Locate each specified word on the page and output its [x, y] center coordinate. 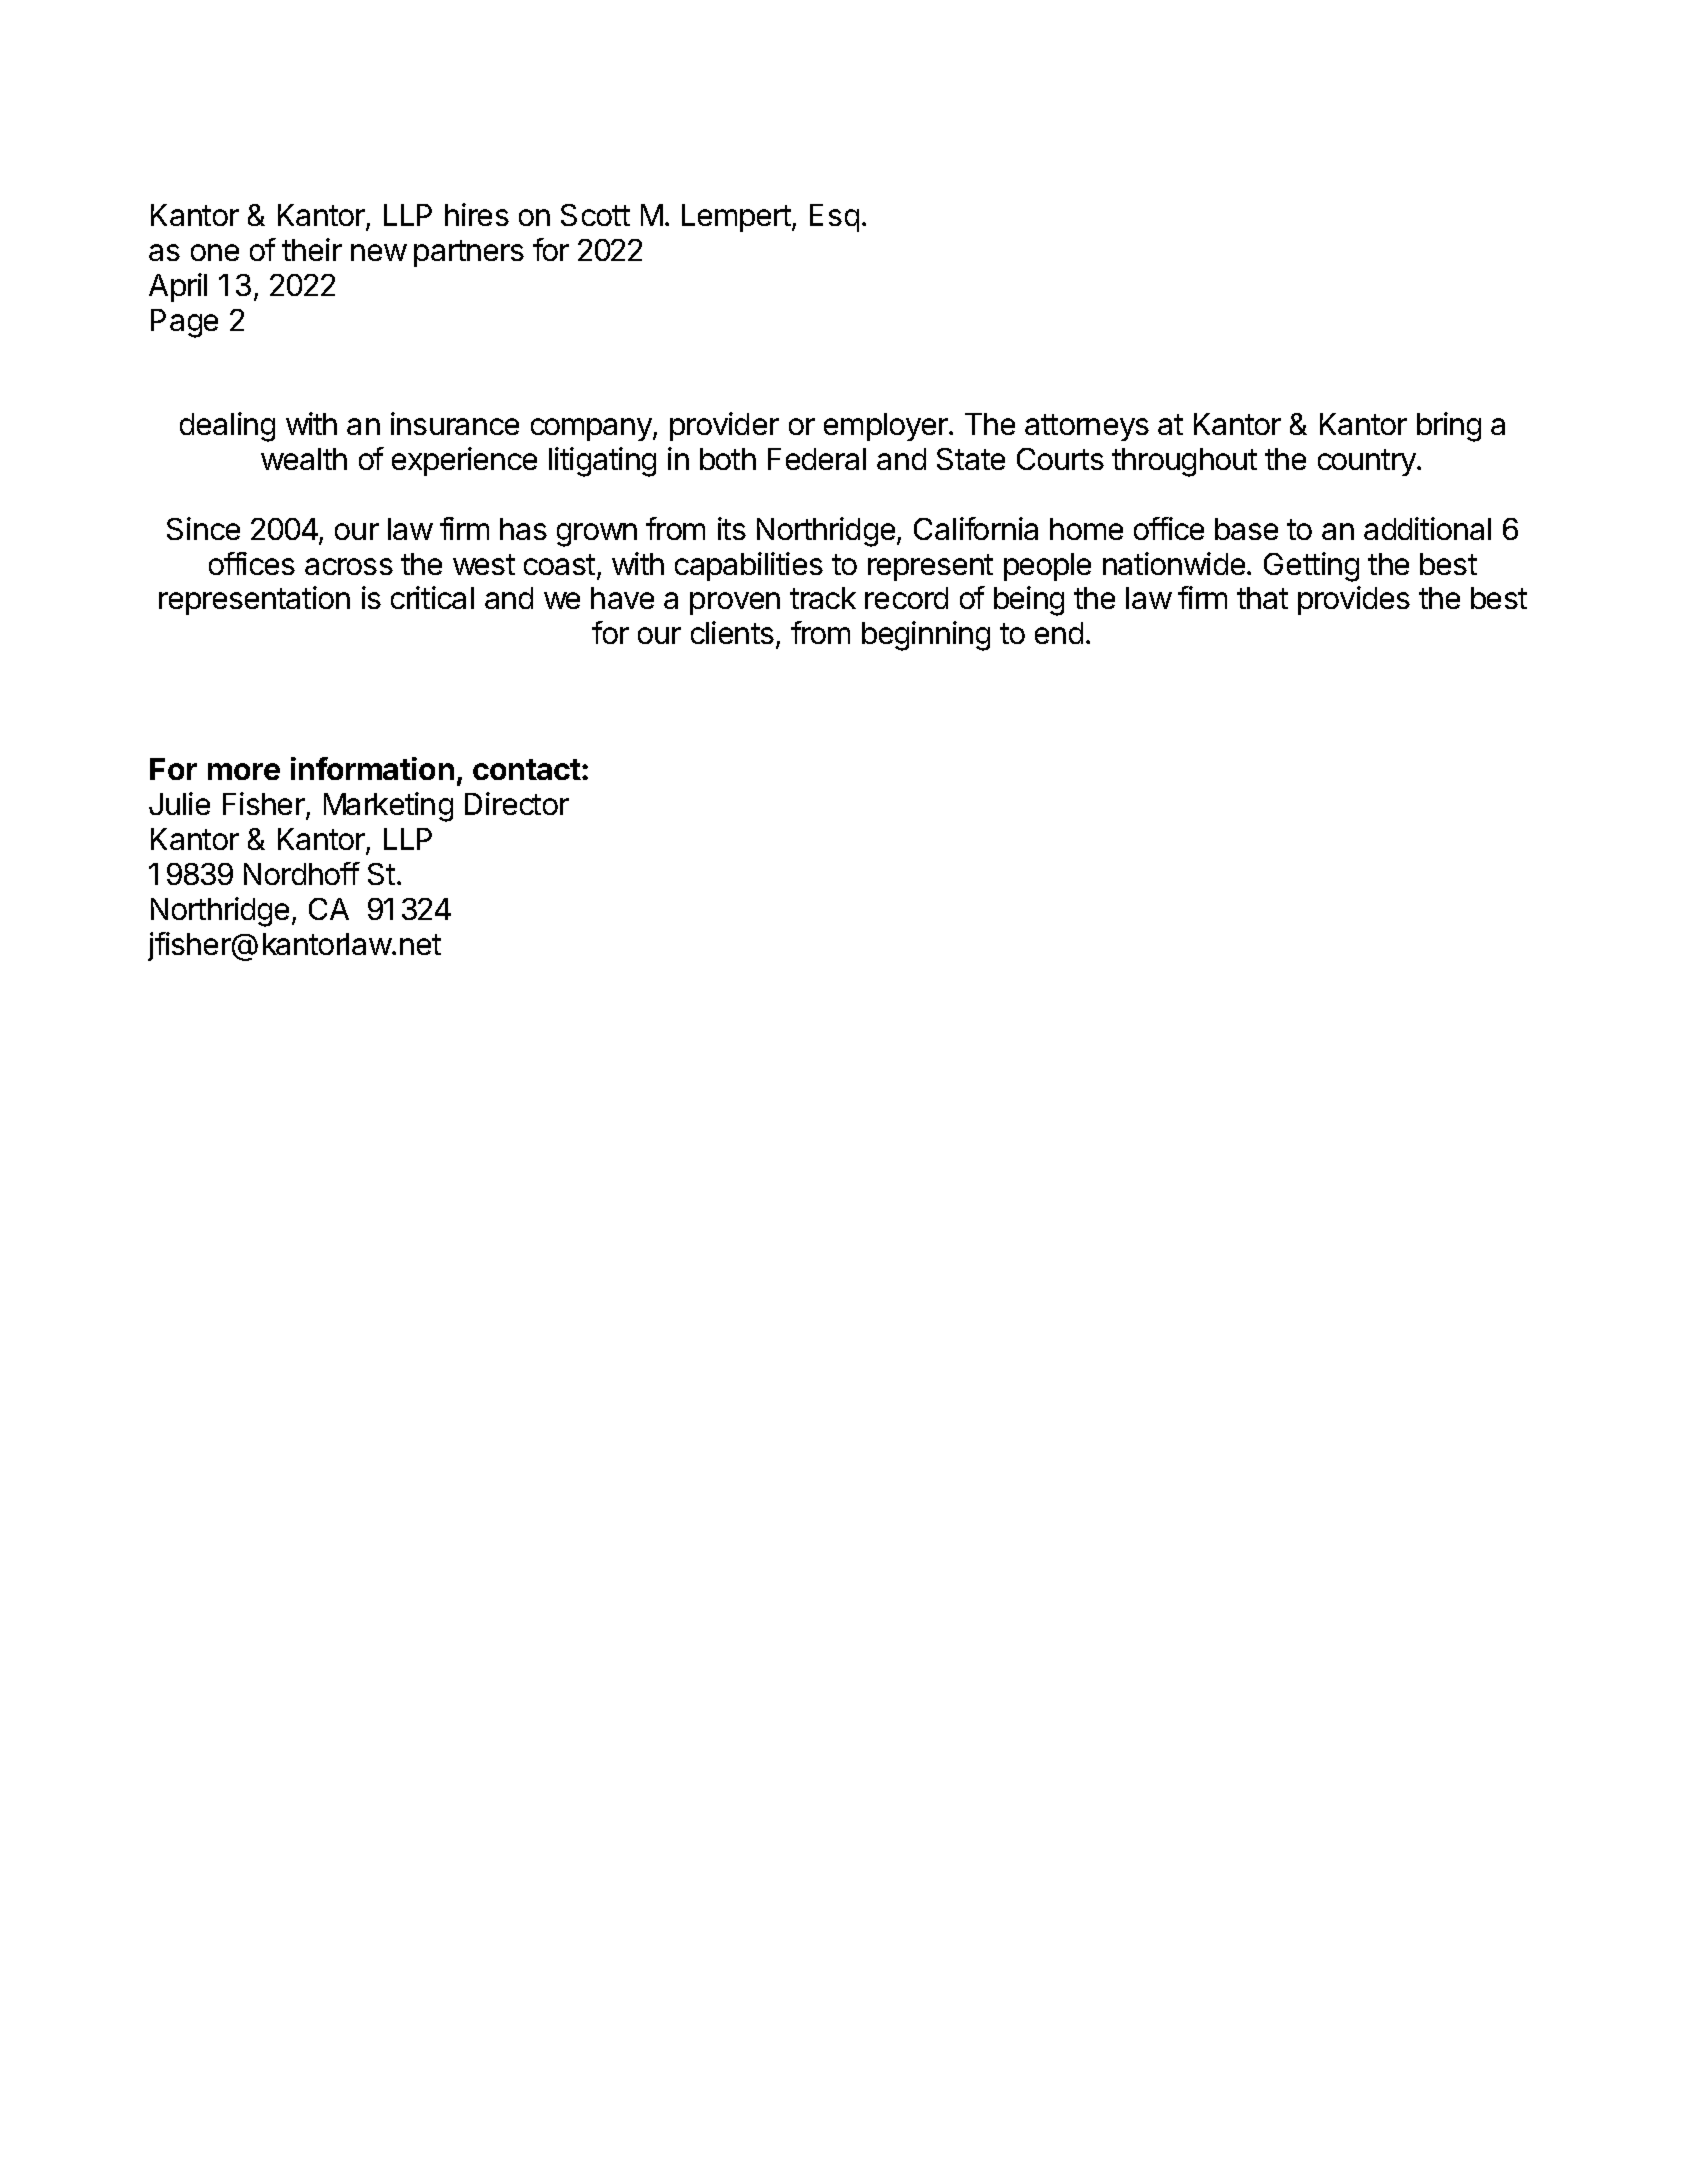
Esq [834, 218]
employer [887, 427]
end [1059, 633]
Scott [595, 215]
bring [1449, 427]
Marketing [388, 807]
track [823, 598]
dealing [227, 427]
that [1262, 598]
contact [527, 769]
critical [432, 597]
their [312, 249]
